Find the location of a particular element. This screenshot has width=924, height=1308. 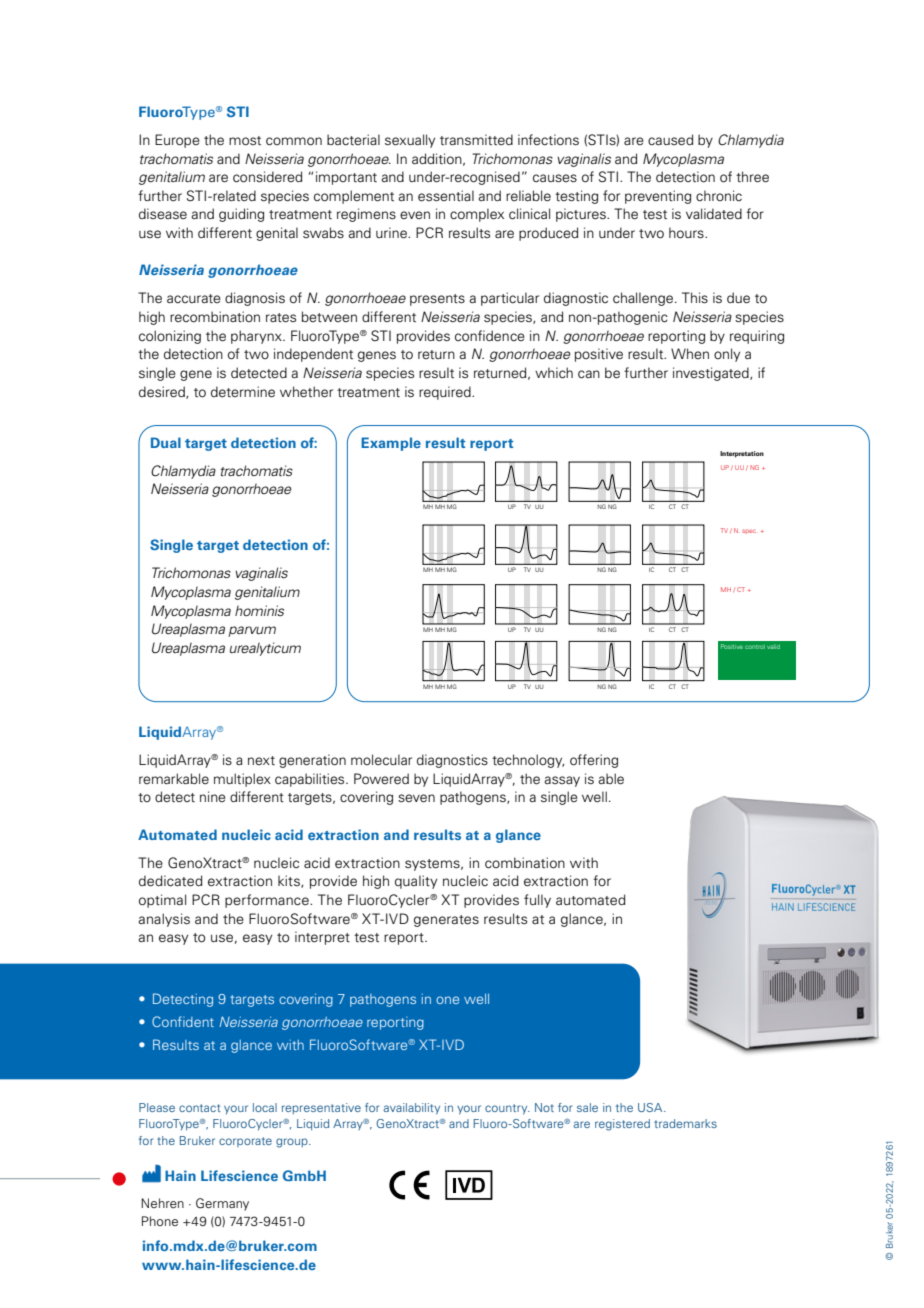

most is located at coordinates (245, 141).
